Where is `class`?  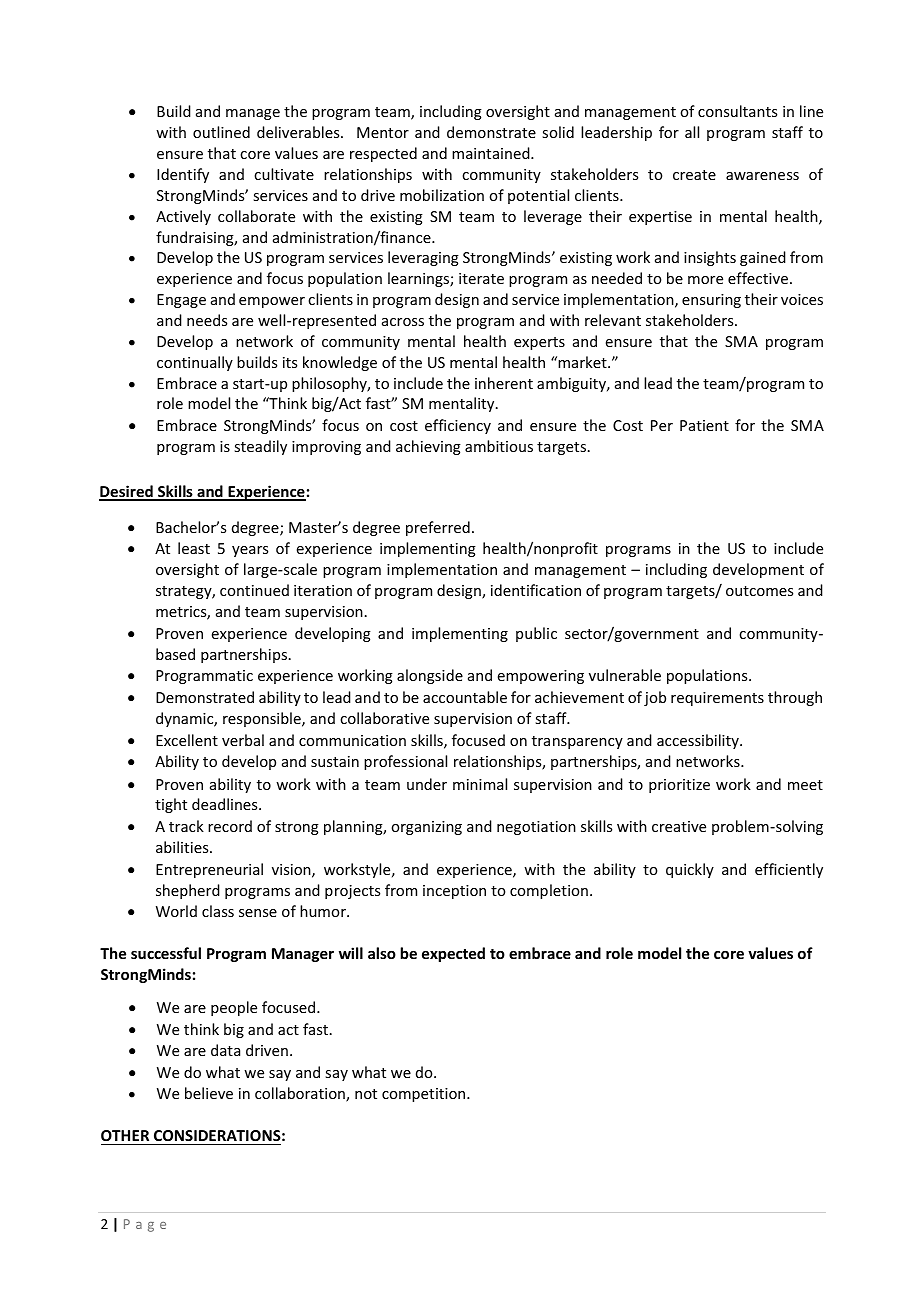
class is located at coordinates (218, 911).
